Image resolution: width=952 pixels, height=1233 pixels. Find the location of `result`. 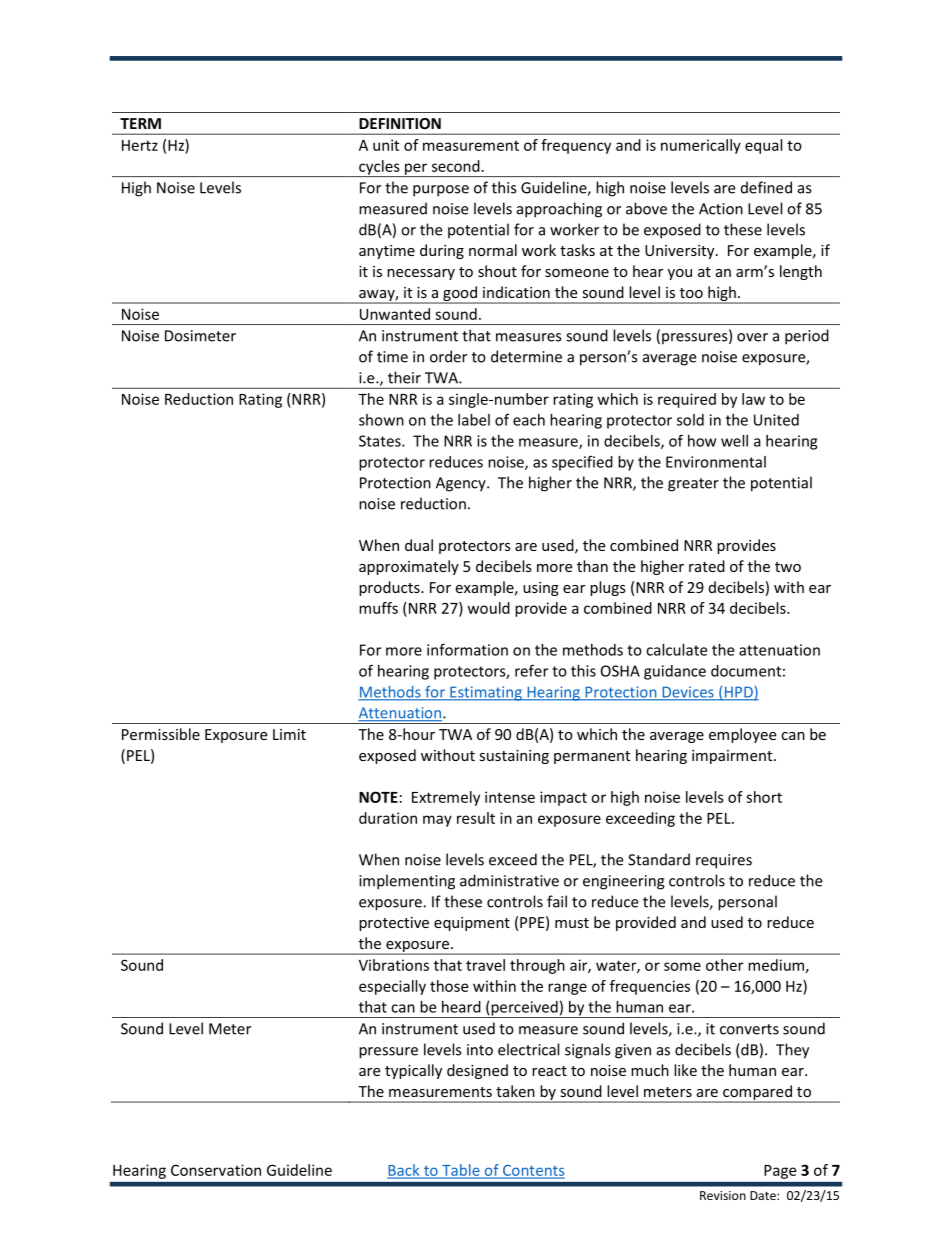

result is located at coordinates (476, 818).
